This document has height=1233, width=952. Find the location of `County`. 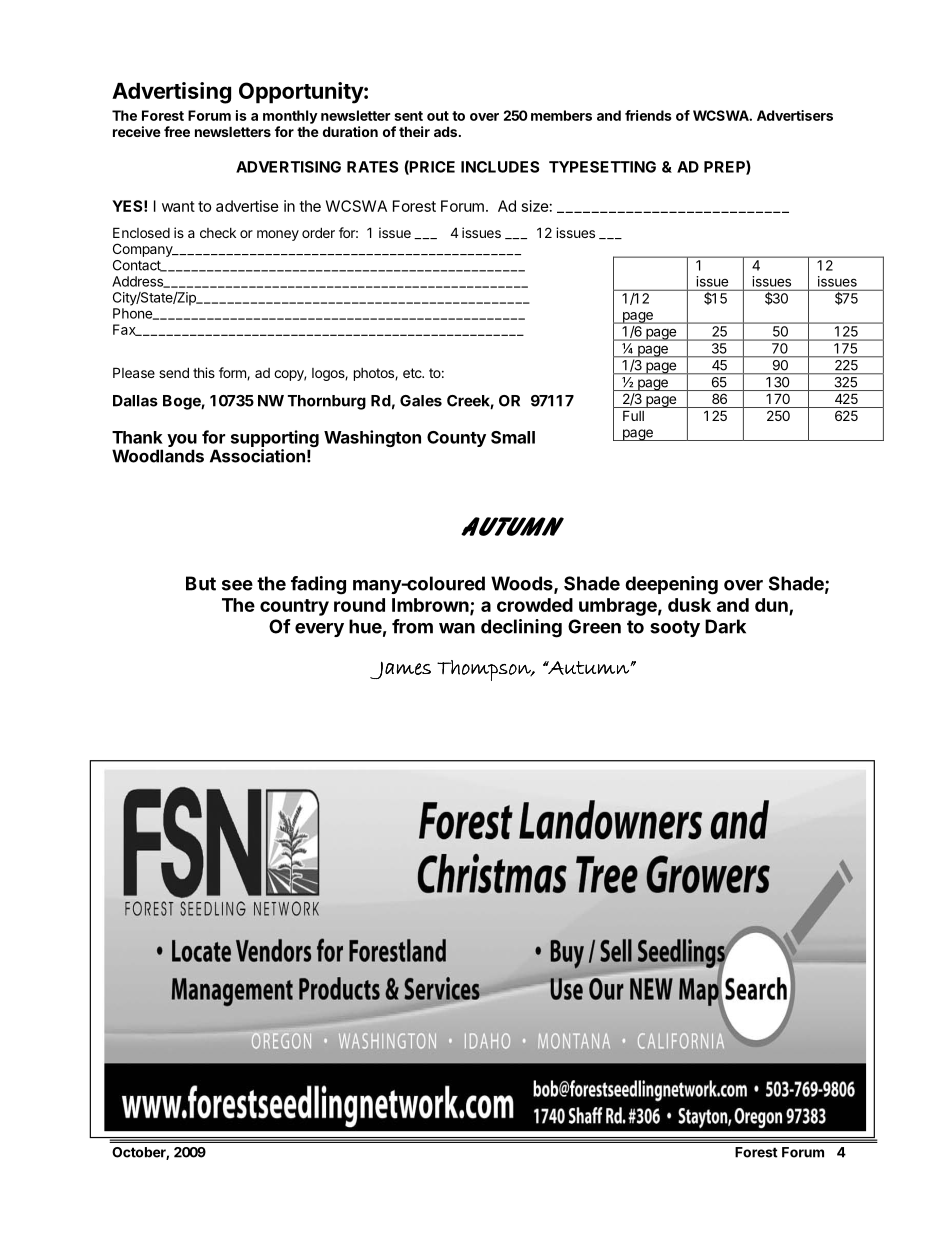

County is located at coordinates (456, 439).
